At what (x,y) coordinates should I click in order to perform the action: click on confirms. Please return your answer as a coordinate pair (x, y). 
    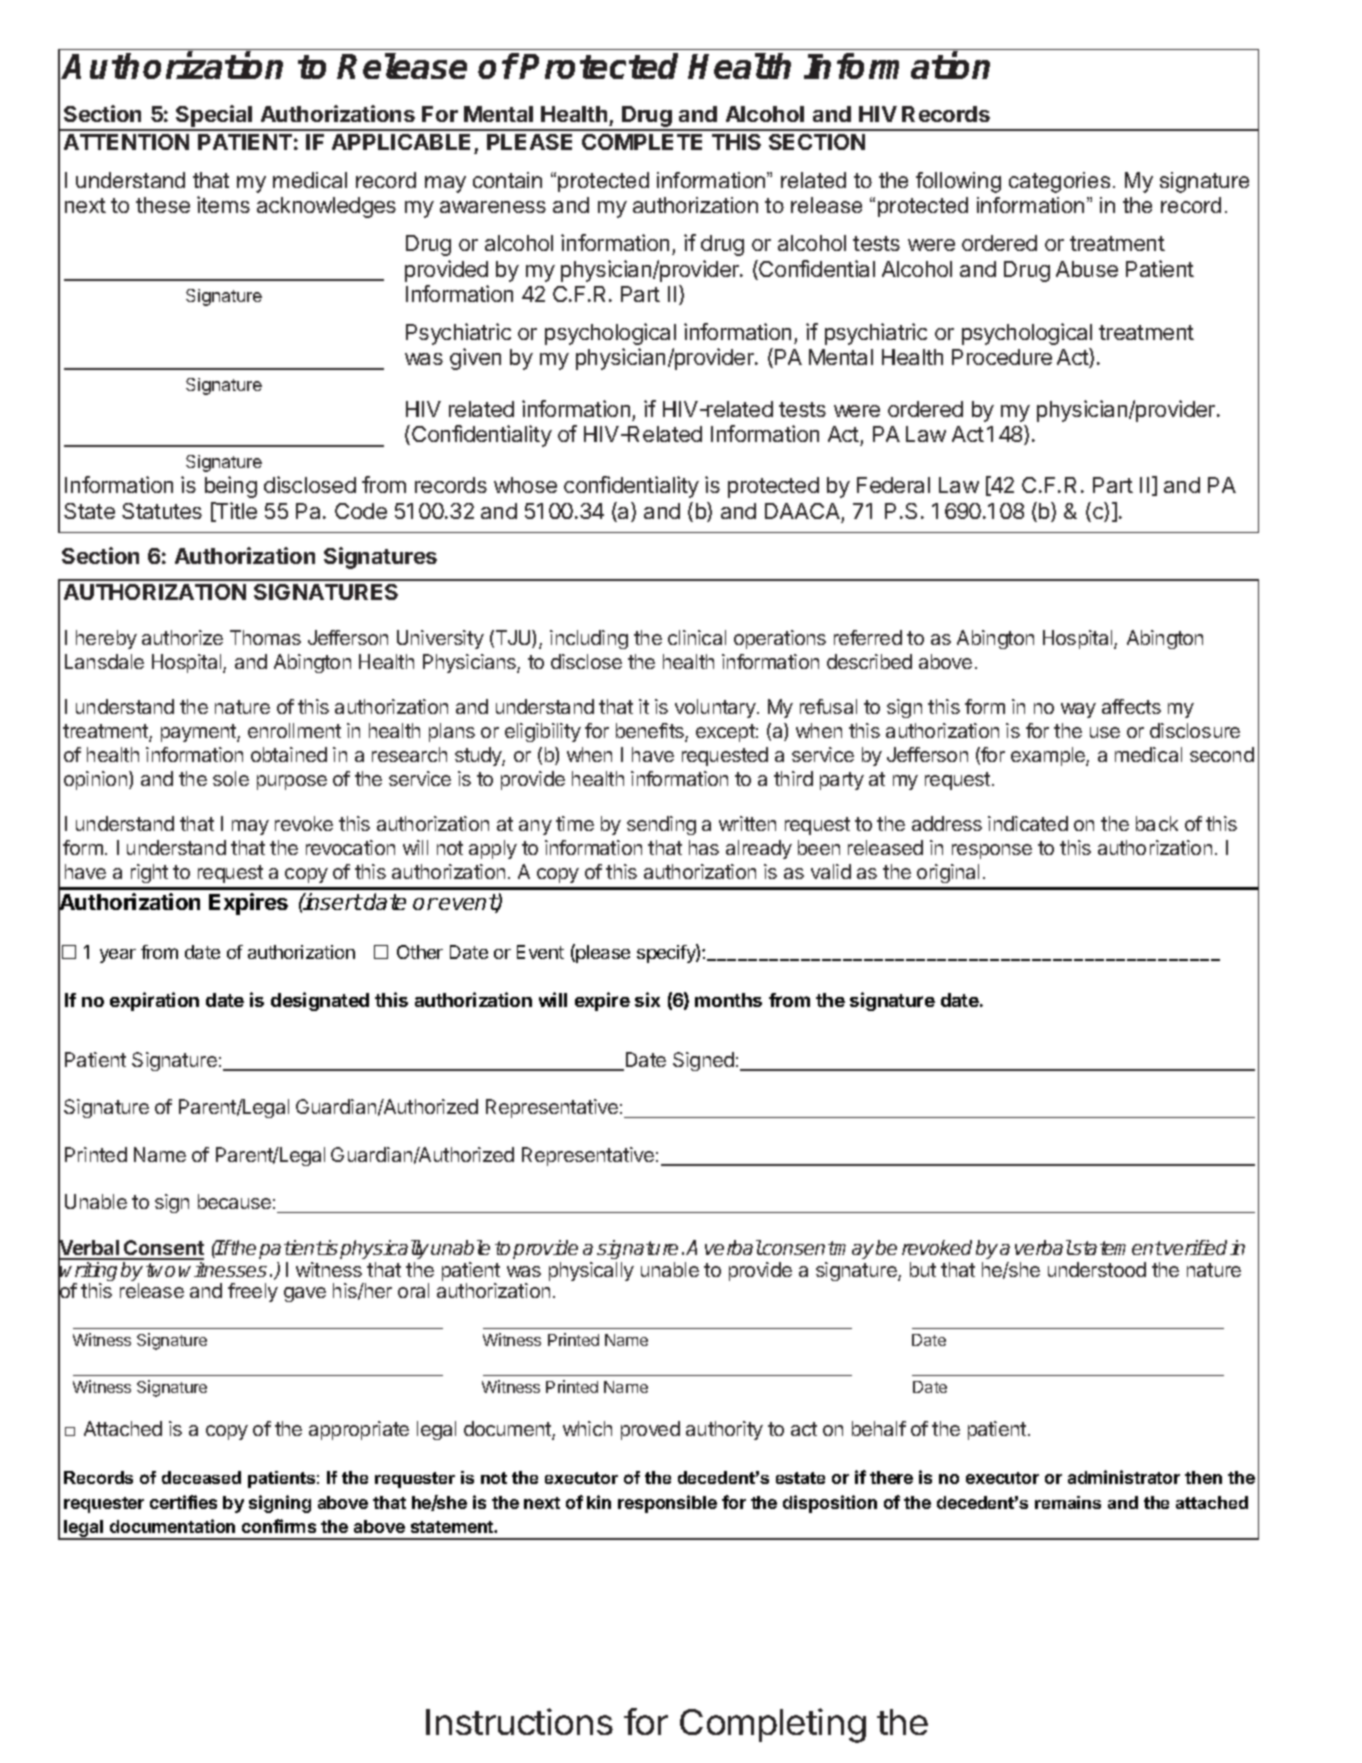
    Looking at the image, I should click on (279, 1526).
